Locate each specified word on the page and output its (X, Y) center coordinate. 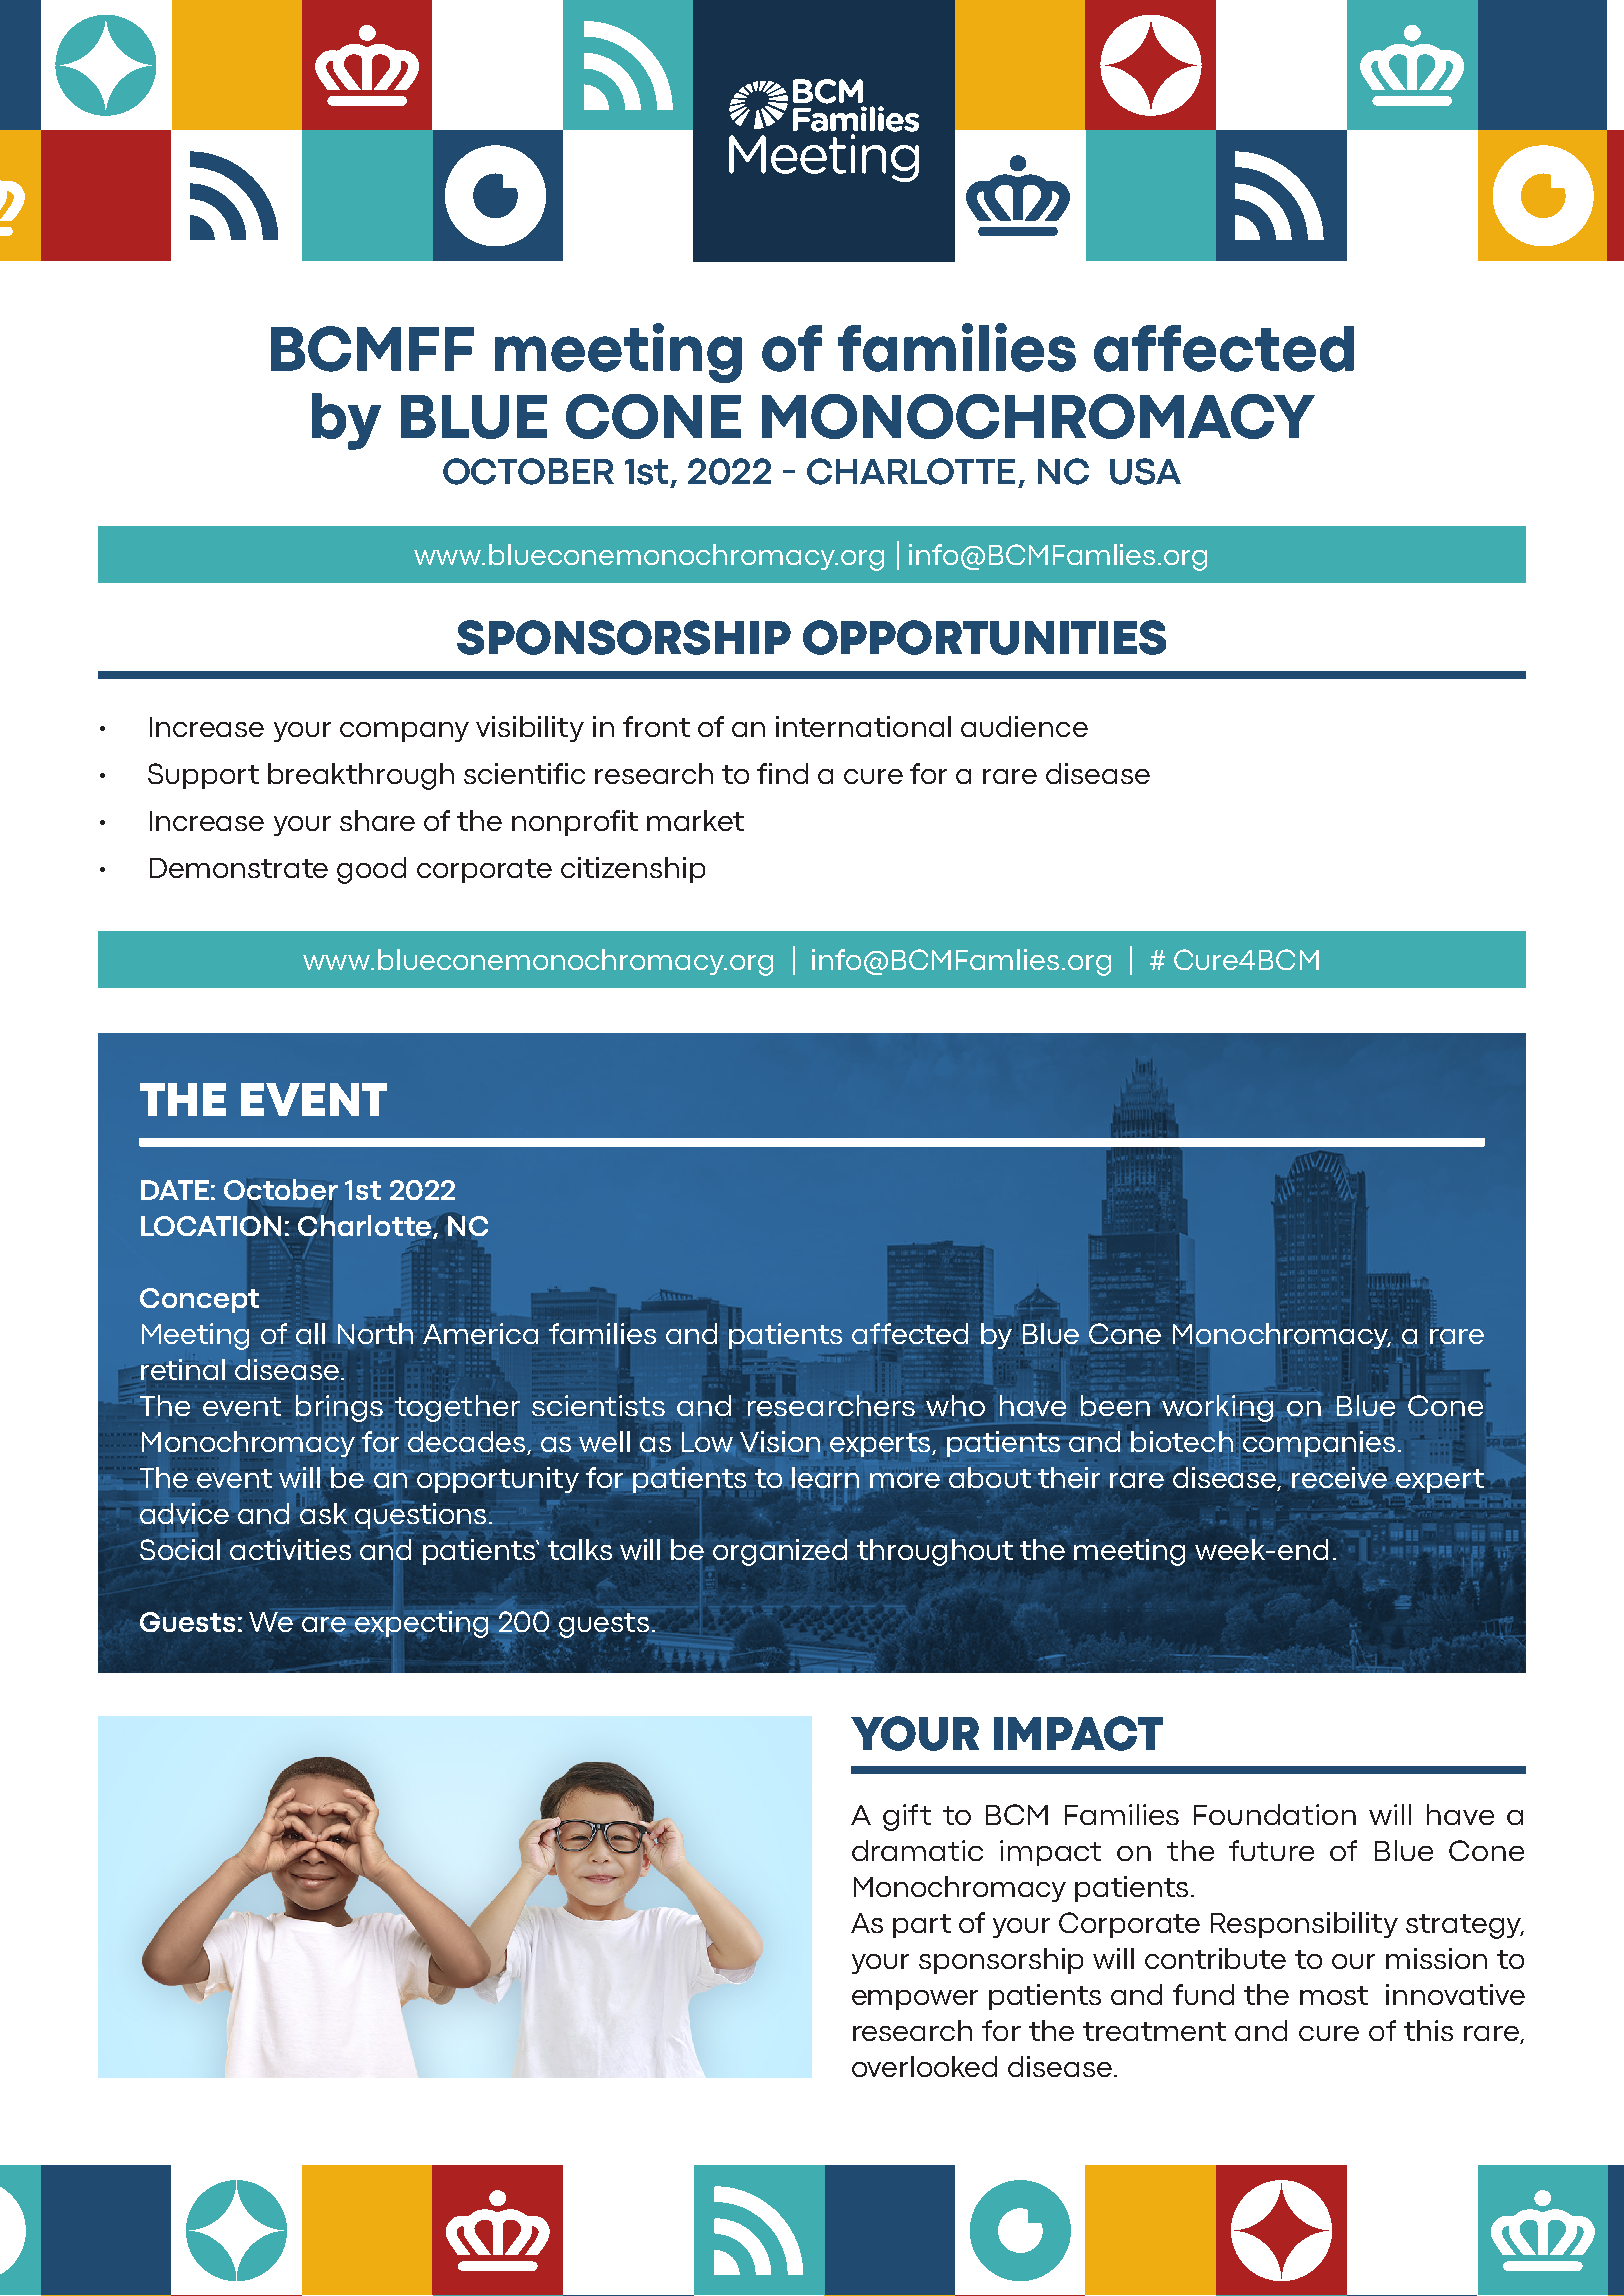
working (1217, 1408)
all (310, 1333)
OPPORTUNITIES (984, 637)
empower (915, 2000)
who (955, 1405)
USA (1145, 471)
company (404, 732)
